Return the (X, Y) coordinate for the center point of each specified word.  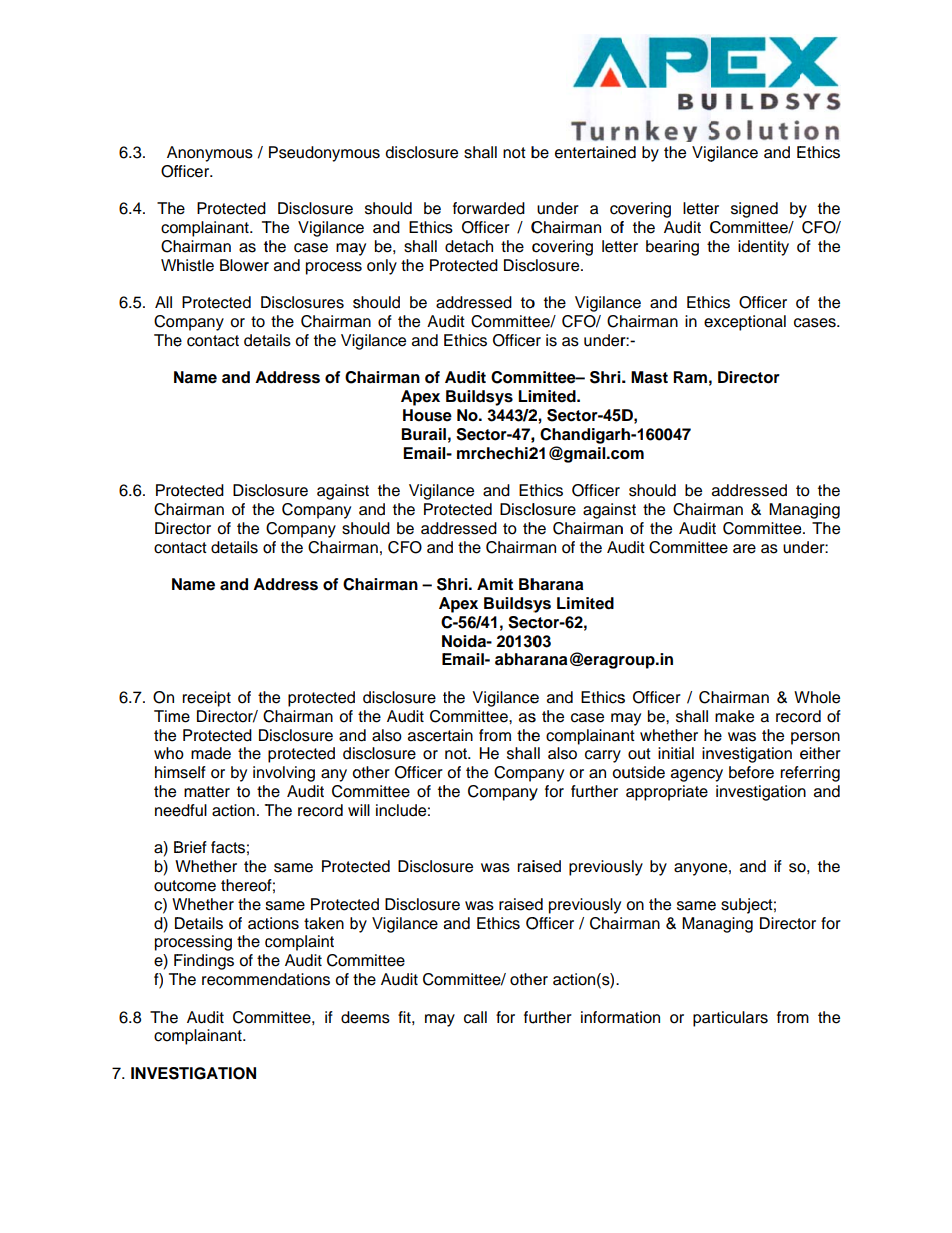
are (744, 549)
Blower (244, 265)
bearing (672, 248)
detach (469, 246)
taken (324, 923)
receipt (206, 699)
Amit (495, 584)
